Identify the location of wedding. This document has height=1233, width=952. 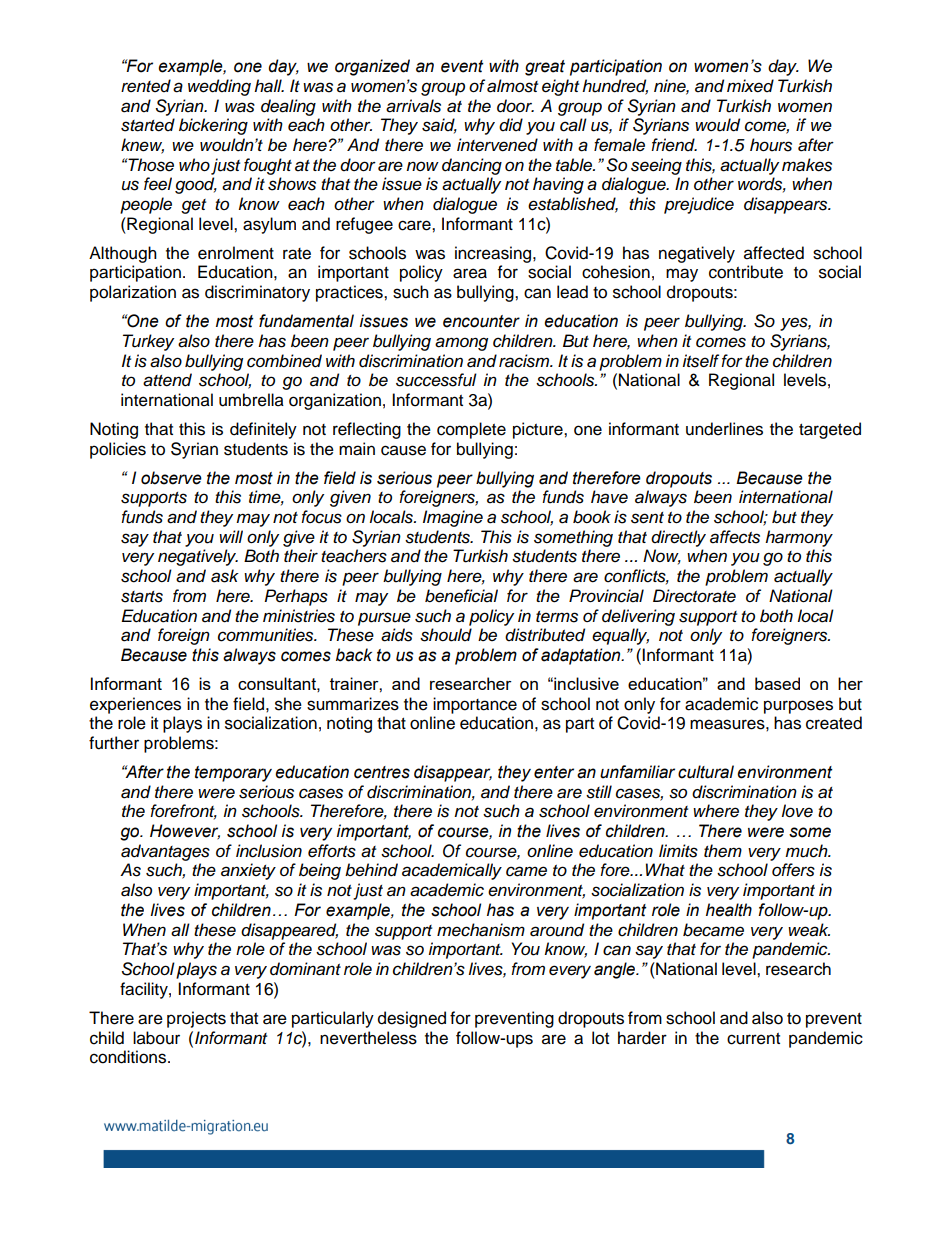
(219, 87).
